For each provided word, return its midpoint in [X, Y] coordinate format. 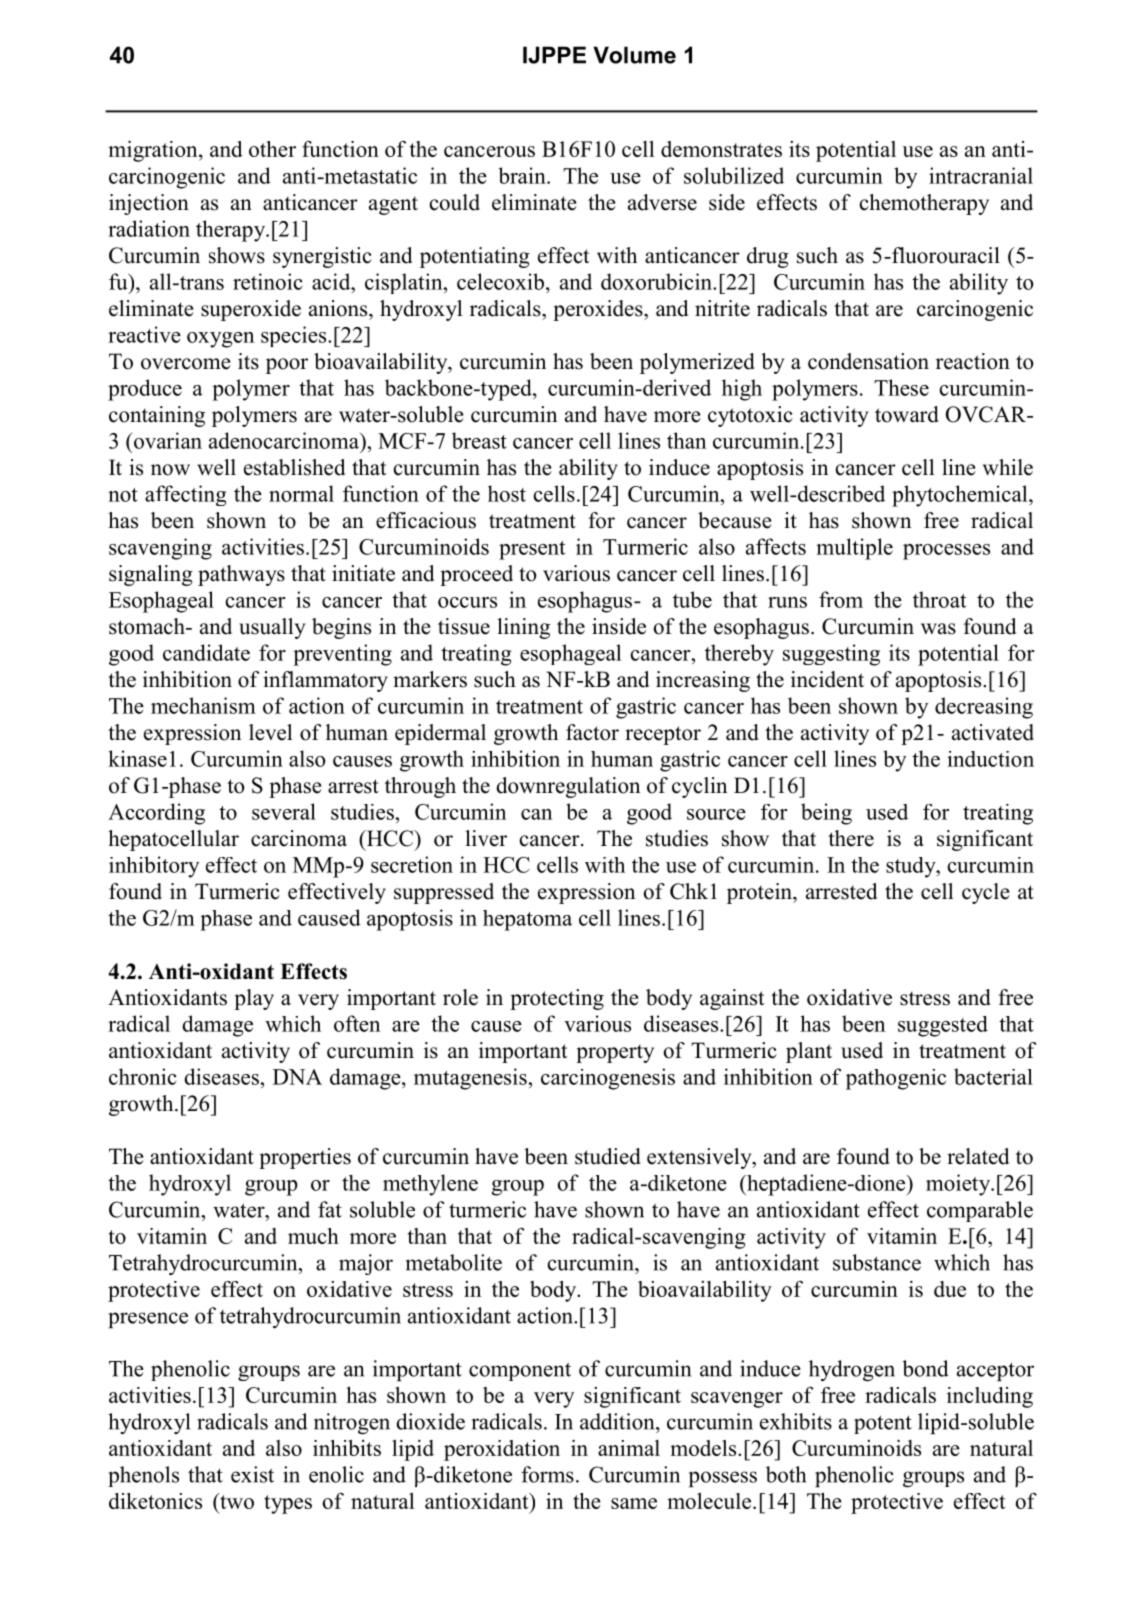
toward [907, 414]
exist [252, 1474]
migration [154, 151]
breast [479, 440]
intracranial [981, 175]
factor [592, 732]
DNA [297, 1077]
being [826, 814]
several [284, 811]
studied [608, 1156]
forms [547, 1474]
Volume [634, 55]
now [170, 470]
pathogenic [896, 1079]
